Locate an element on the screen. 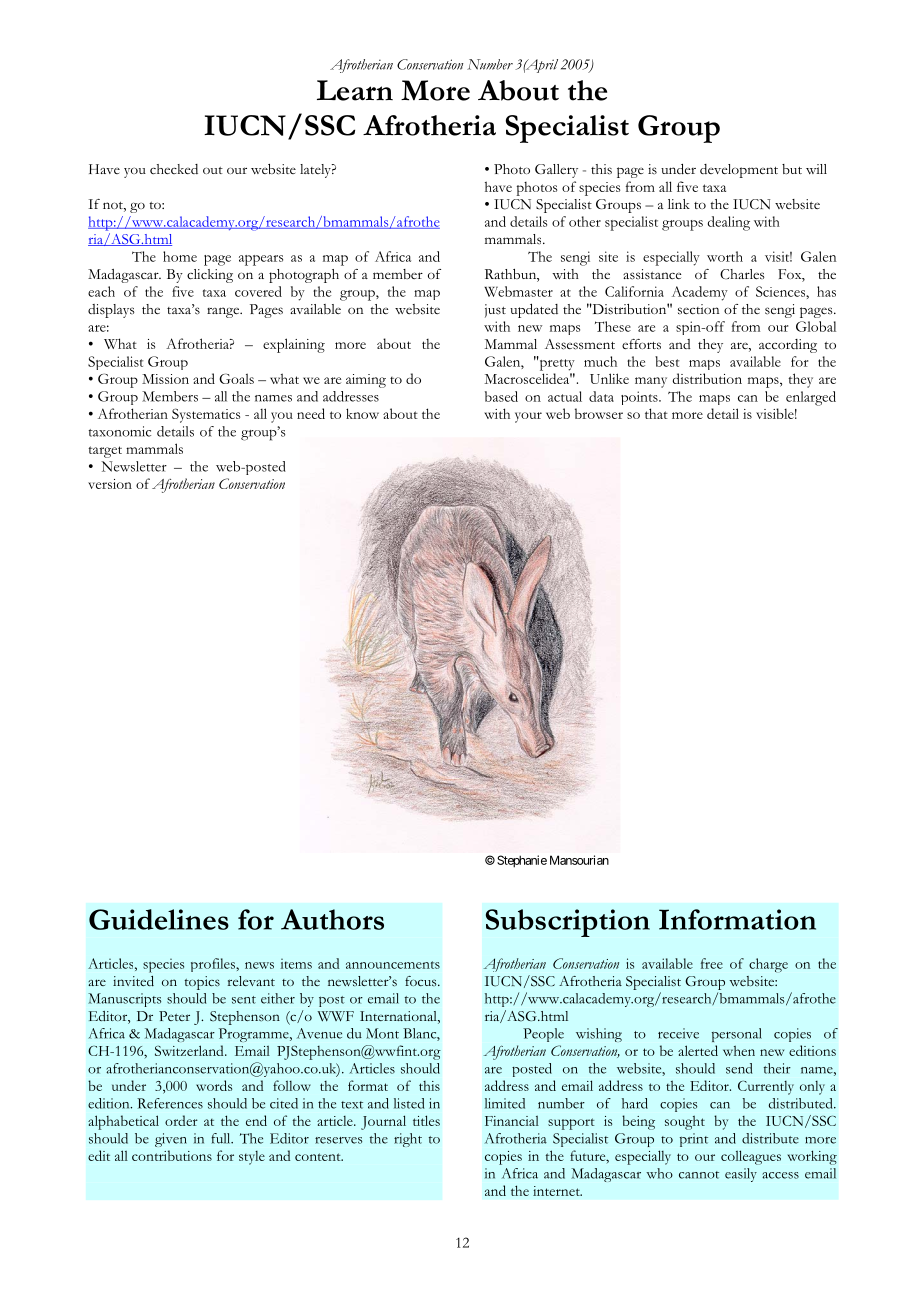 The height and width of the screenshot is (1308, 924). version is located at coordinates (110, 484).
